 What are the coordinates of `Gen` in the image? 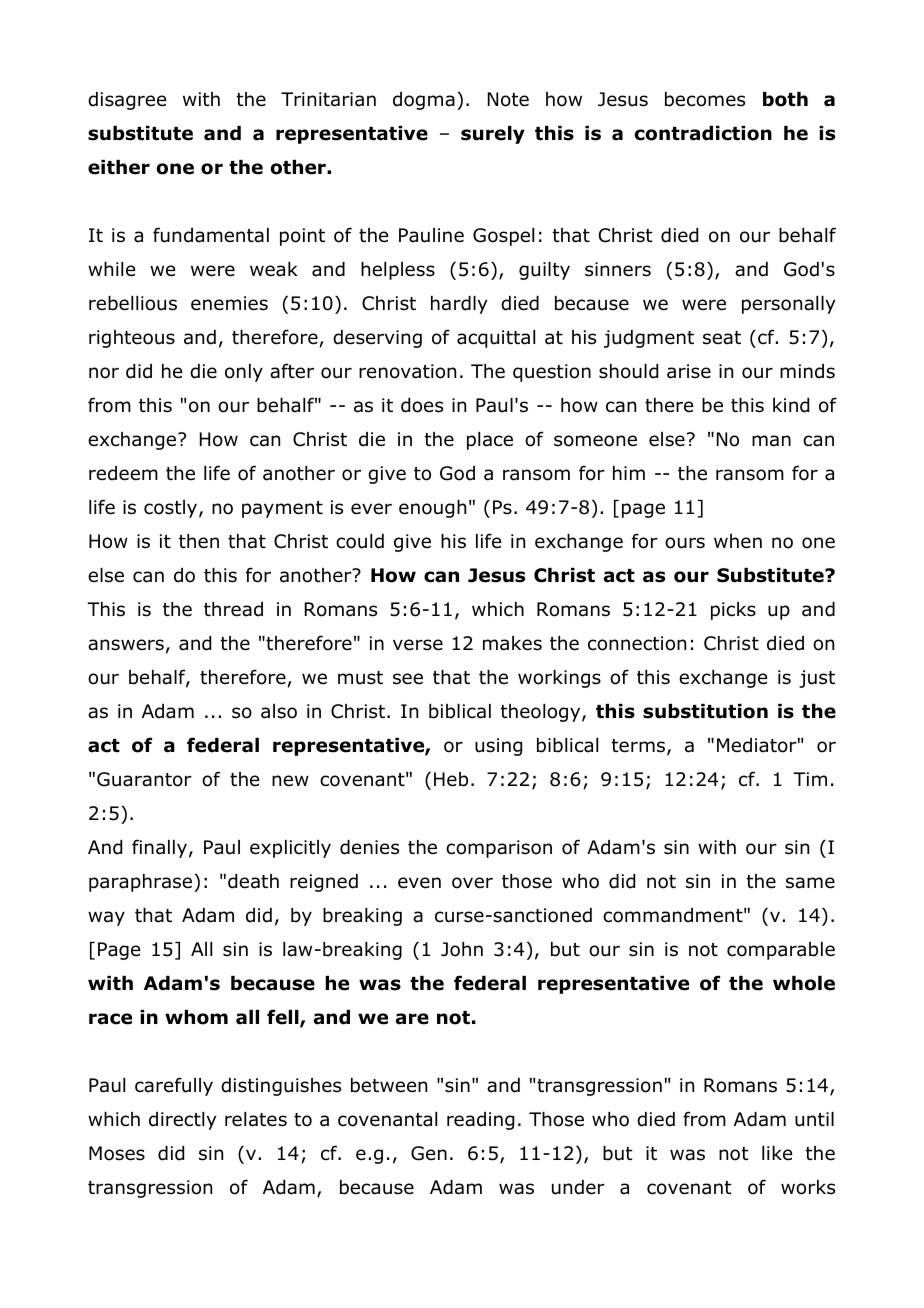 It's located at (429, 1153).
